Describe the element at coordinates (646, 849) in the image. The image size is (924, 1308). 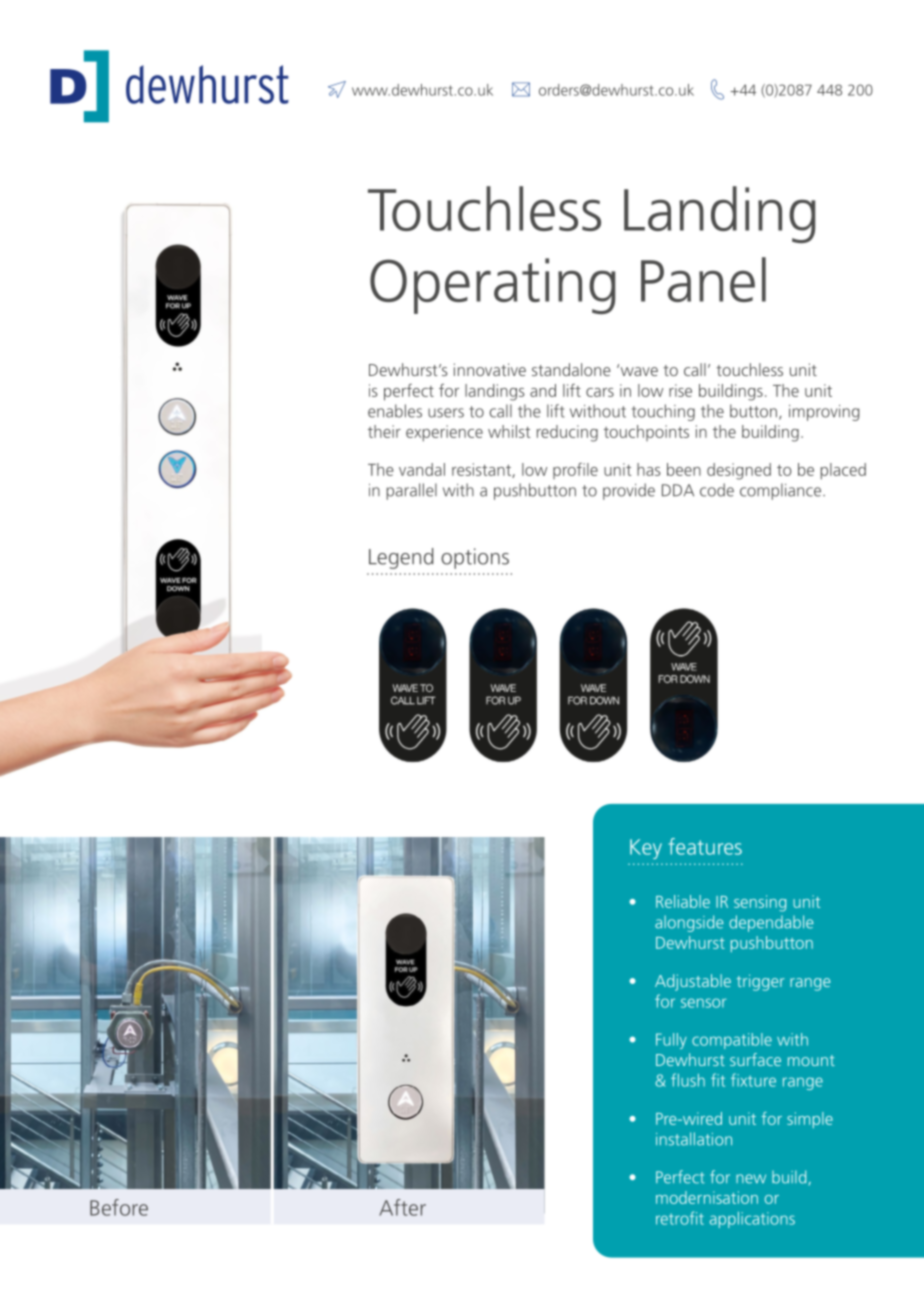
I see `Key` at that location.
